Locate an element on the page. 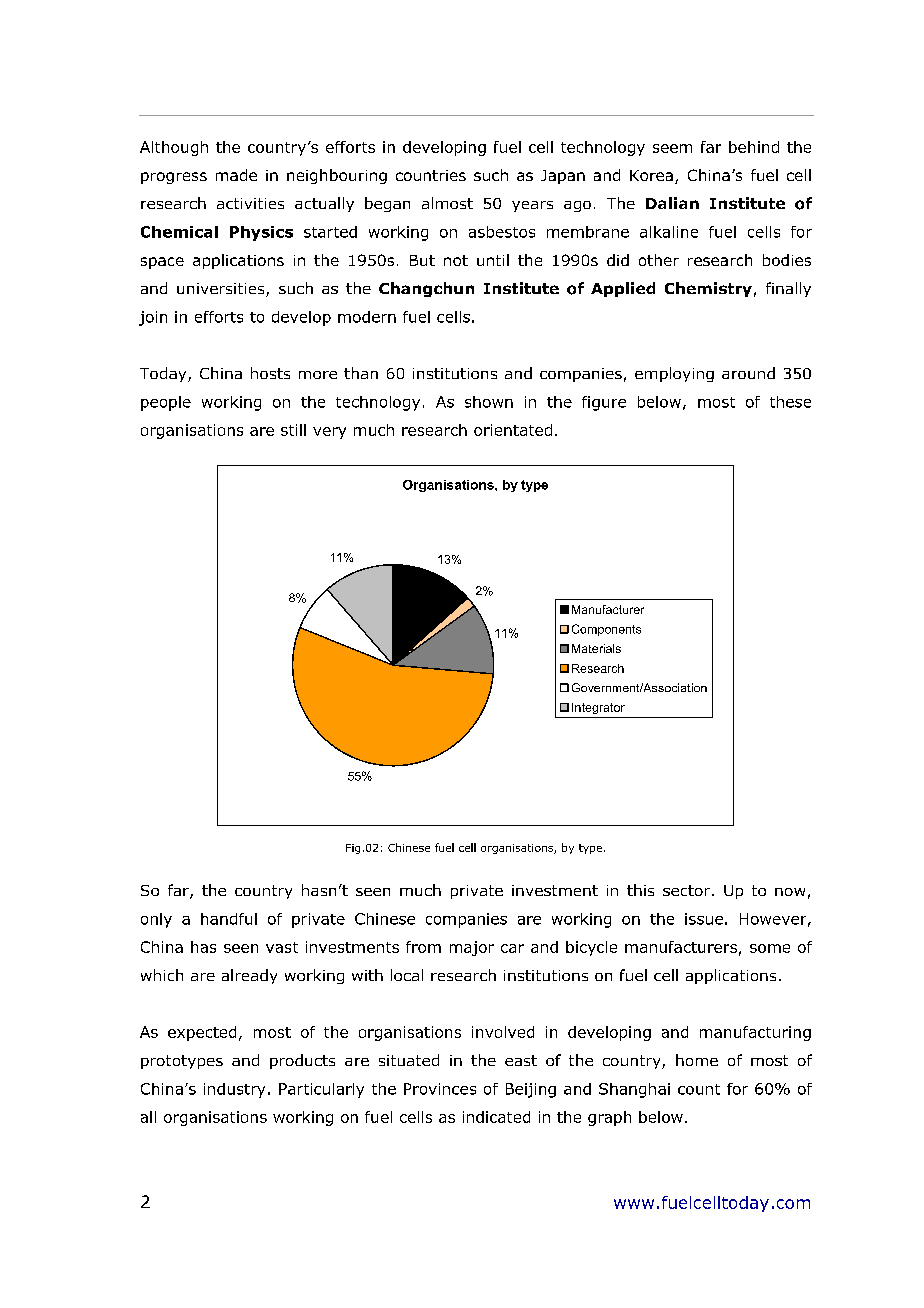 This image has height=1308, width=924. still is located at coordinates (293, 430).
